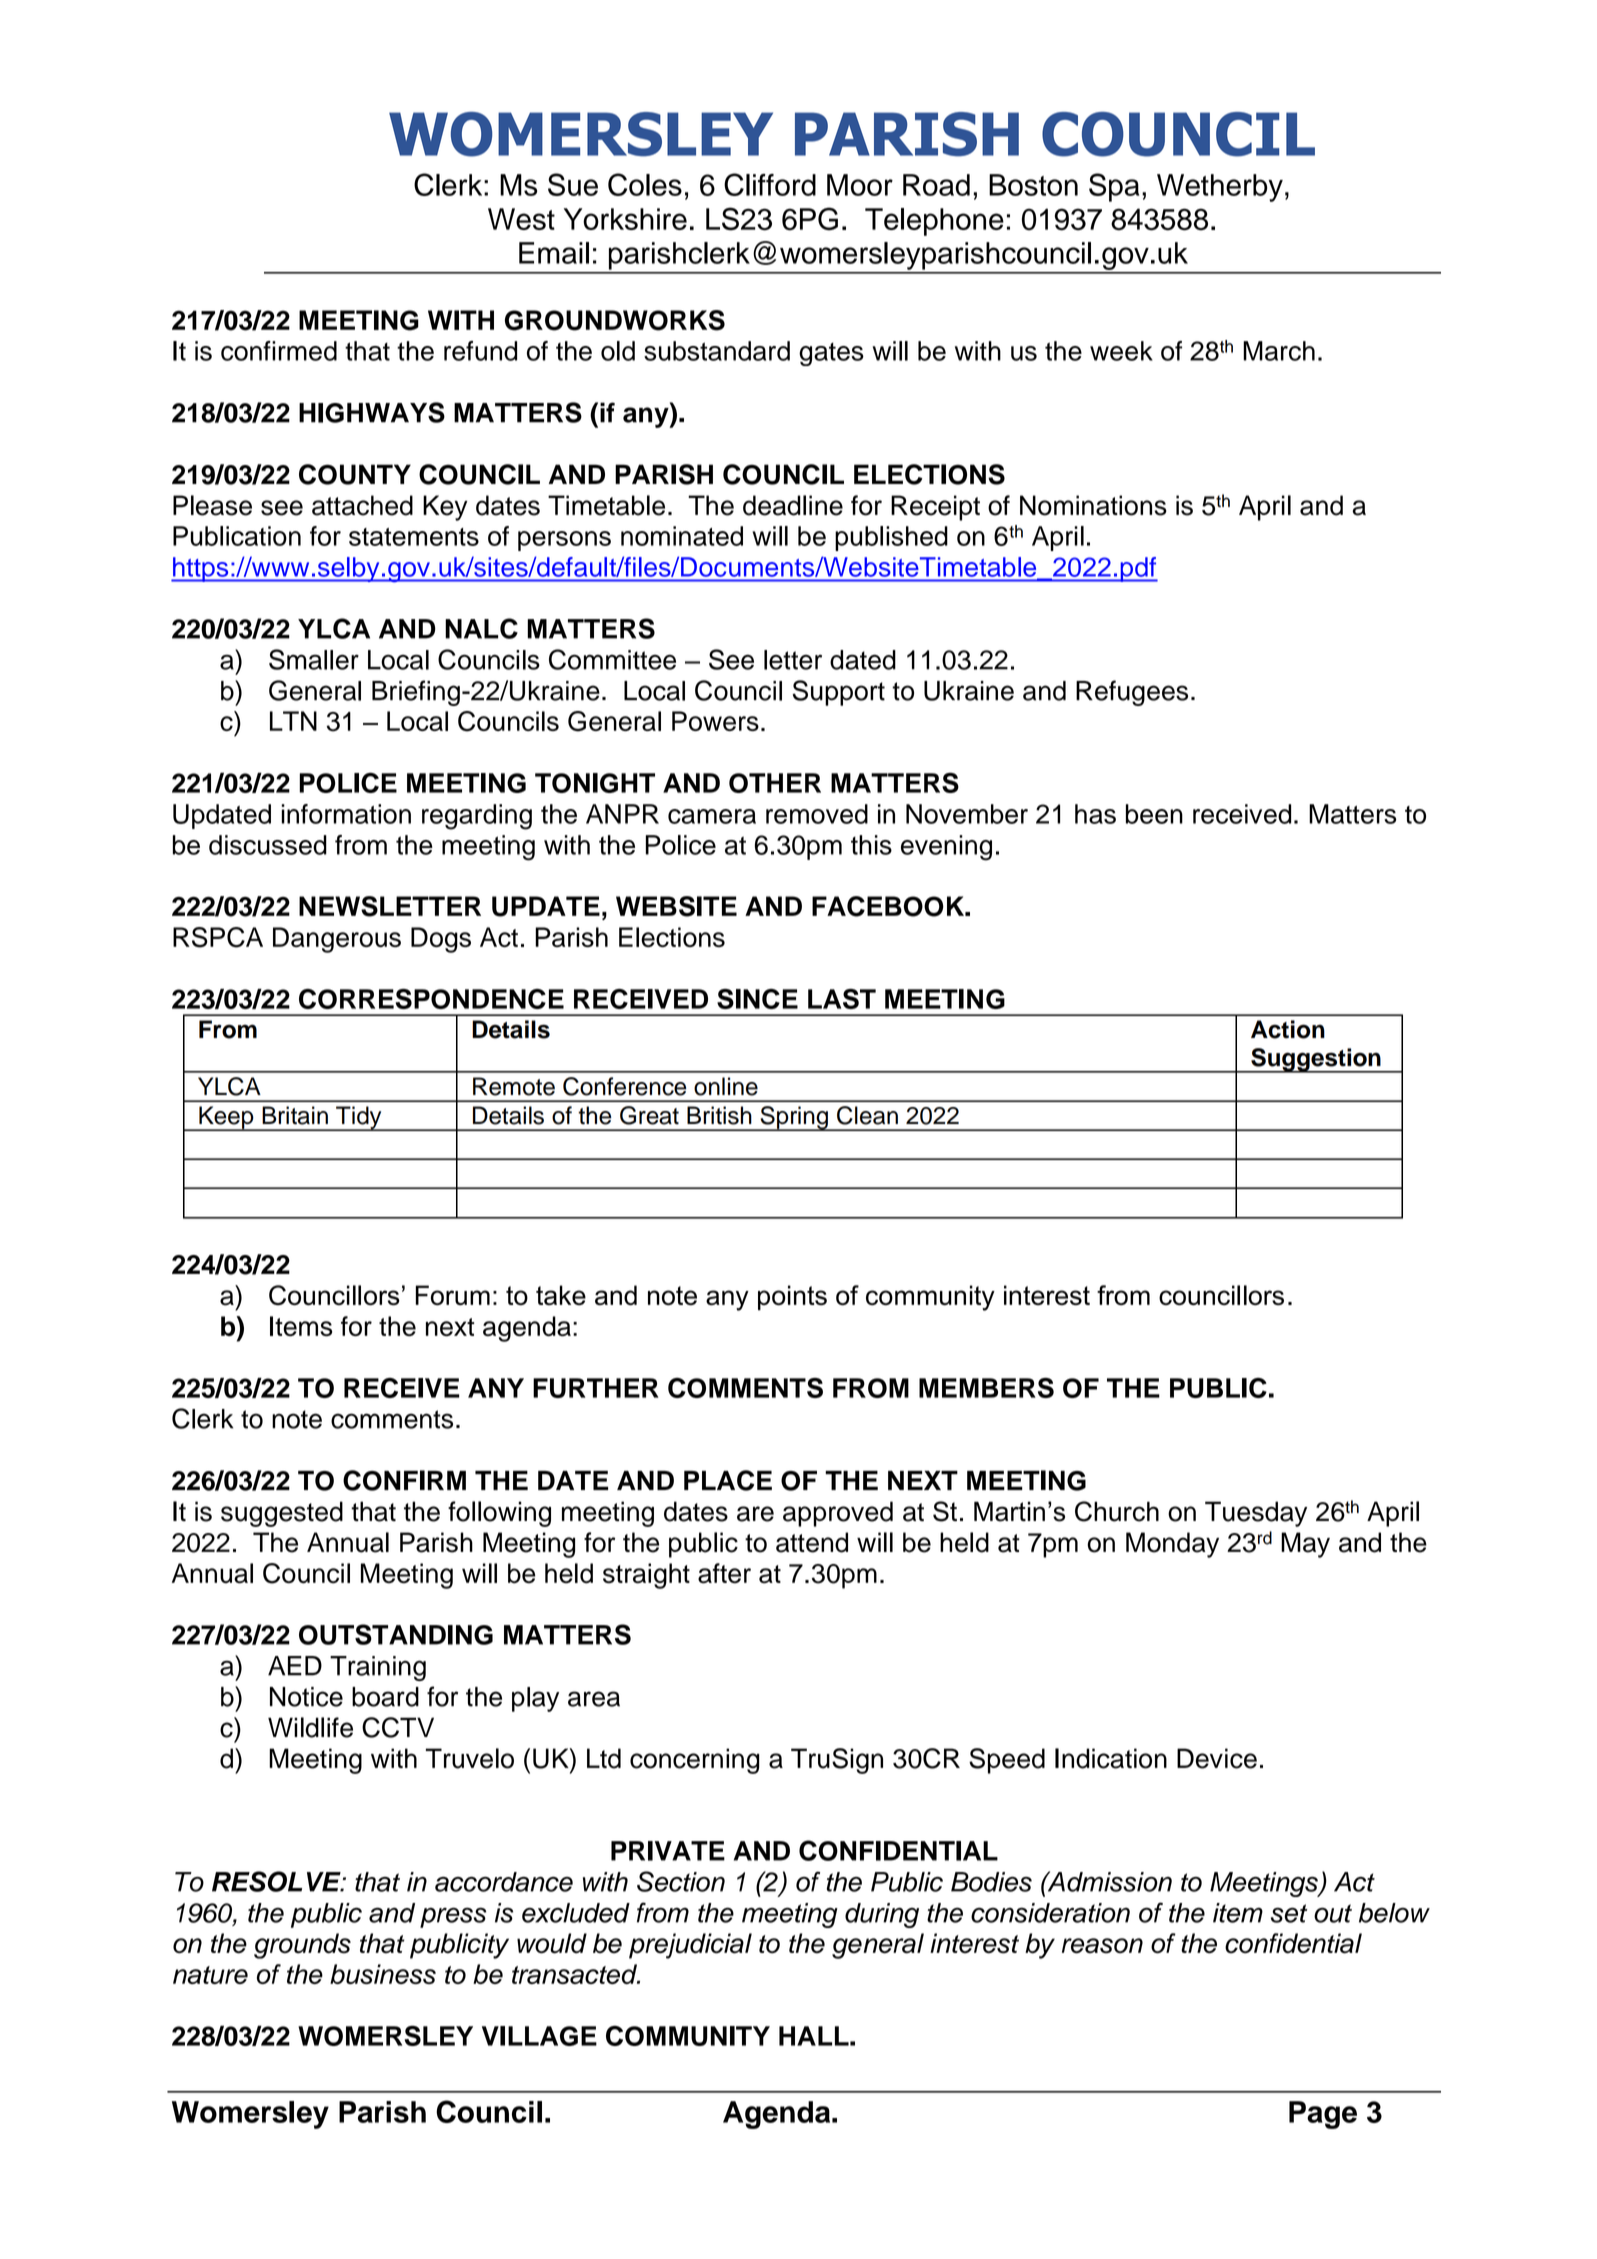 The height and width of the screenshot is (2259, 1597). Describe the element at coordinates (792, 1298) in the screenshot. I see `points` at that location.
